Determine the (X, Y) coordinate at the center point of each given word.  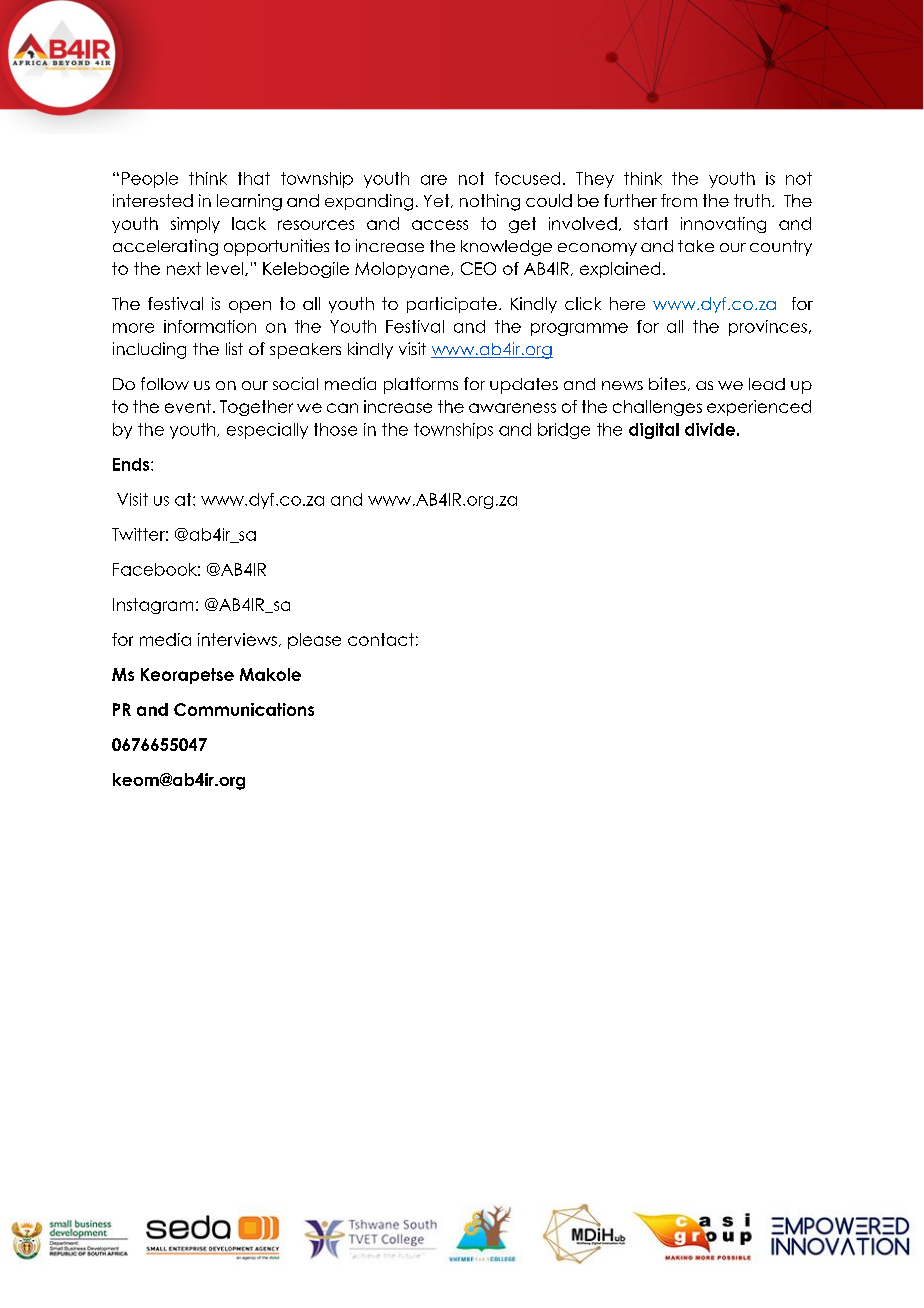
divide (710, 429)
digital (654, 431)
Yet (438, 201)
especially (267, 431)
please (314, 641)
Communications (244, 709)
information (210, 326)
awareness (512, 408)
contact (381, 639)
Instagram (153, 606)
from (679, 200)
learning (249, 202)
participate (452, 305)
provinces (768, 328)
